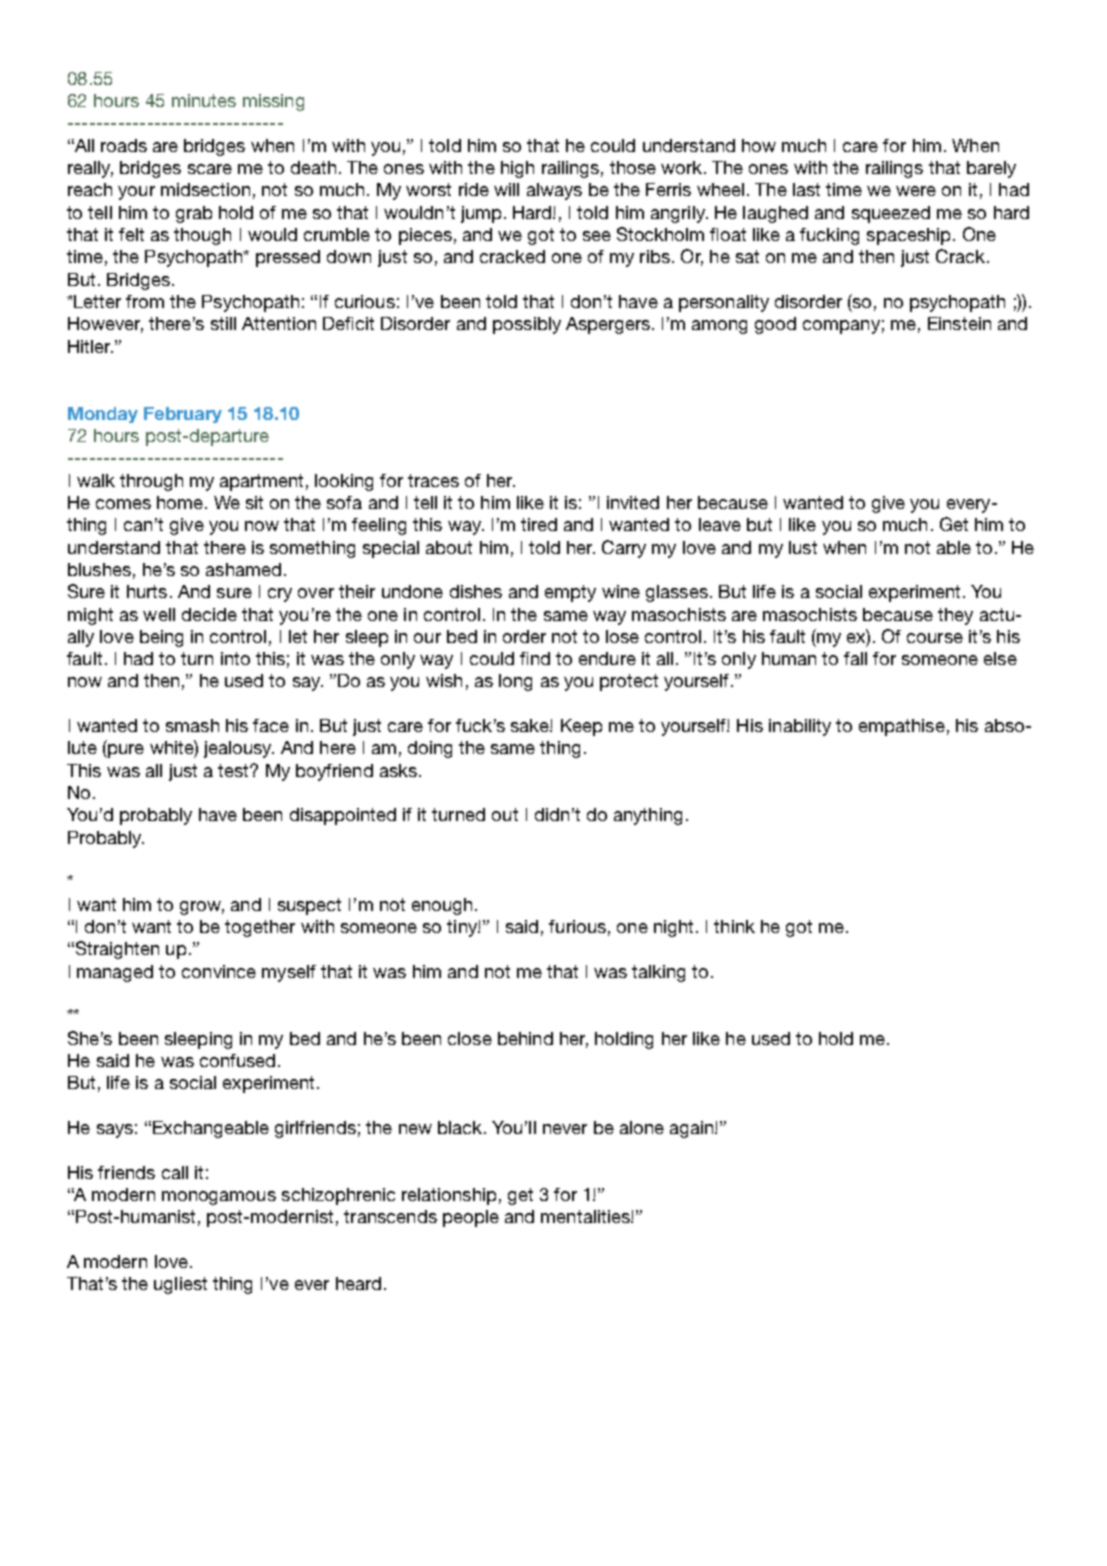  I want to click on again, so click(693, 1129).
